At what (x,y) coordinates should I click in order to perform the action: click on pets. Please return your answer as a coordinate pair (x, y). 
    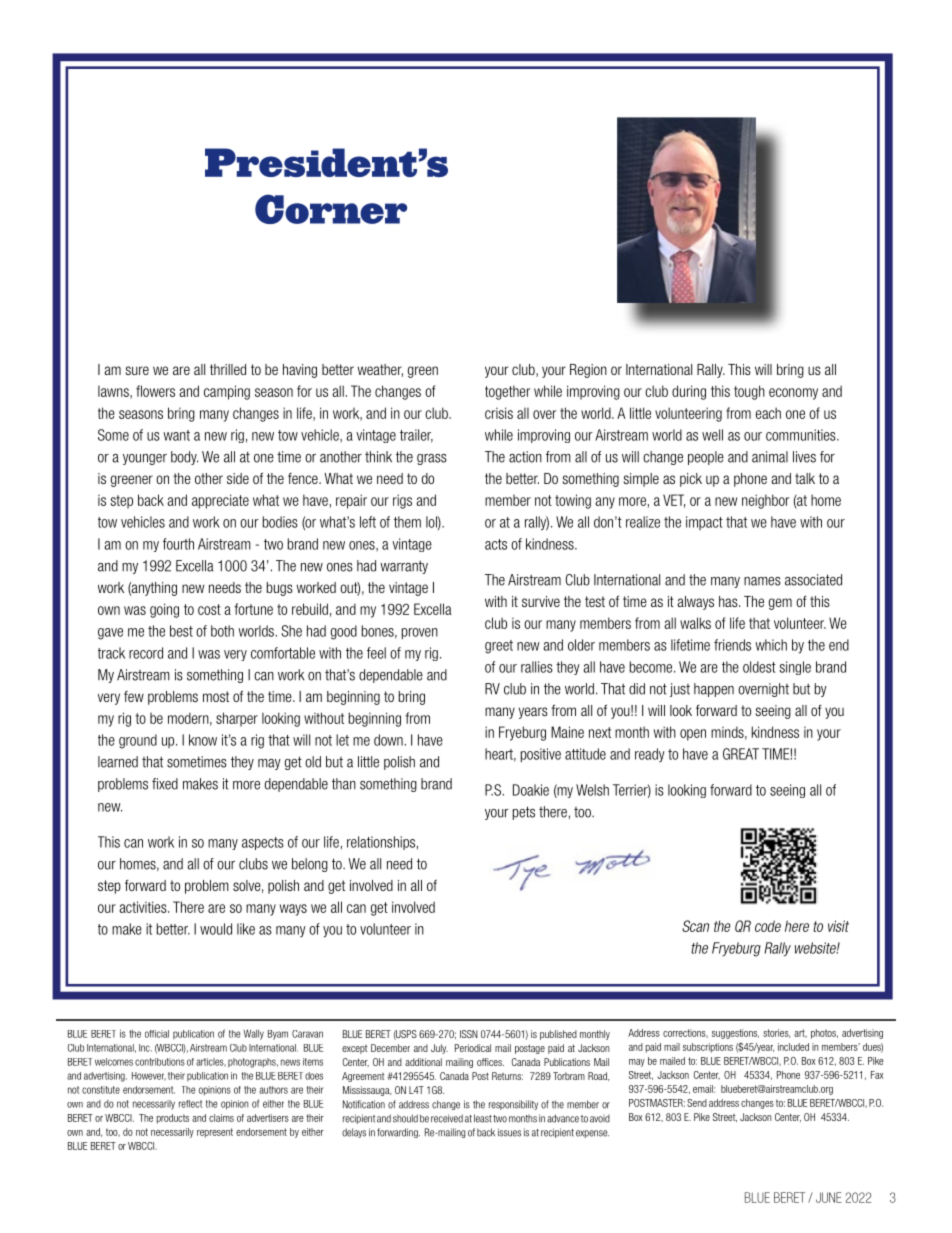
    Looking at the image, I should click on (524, 813).
